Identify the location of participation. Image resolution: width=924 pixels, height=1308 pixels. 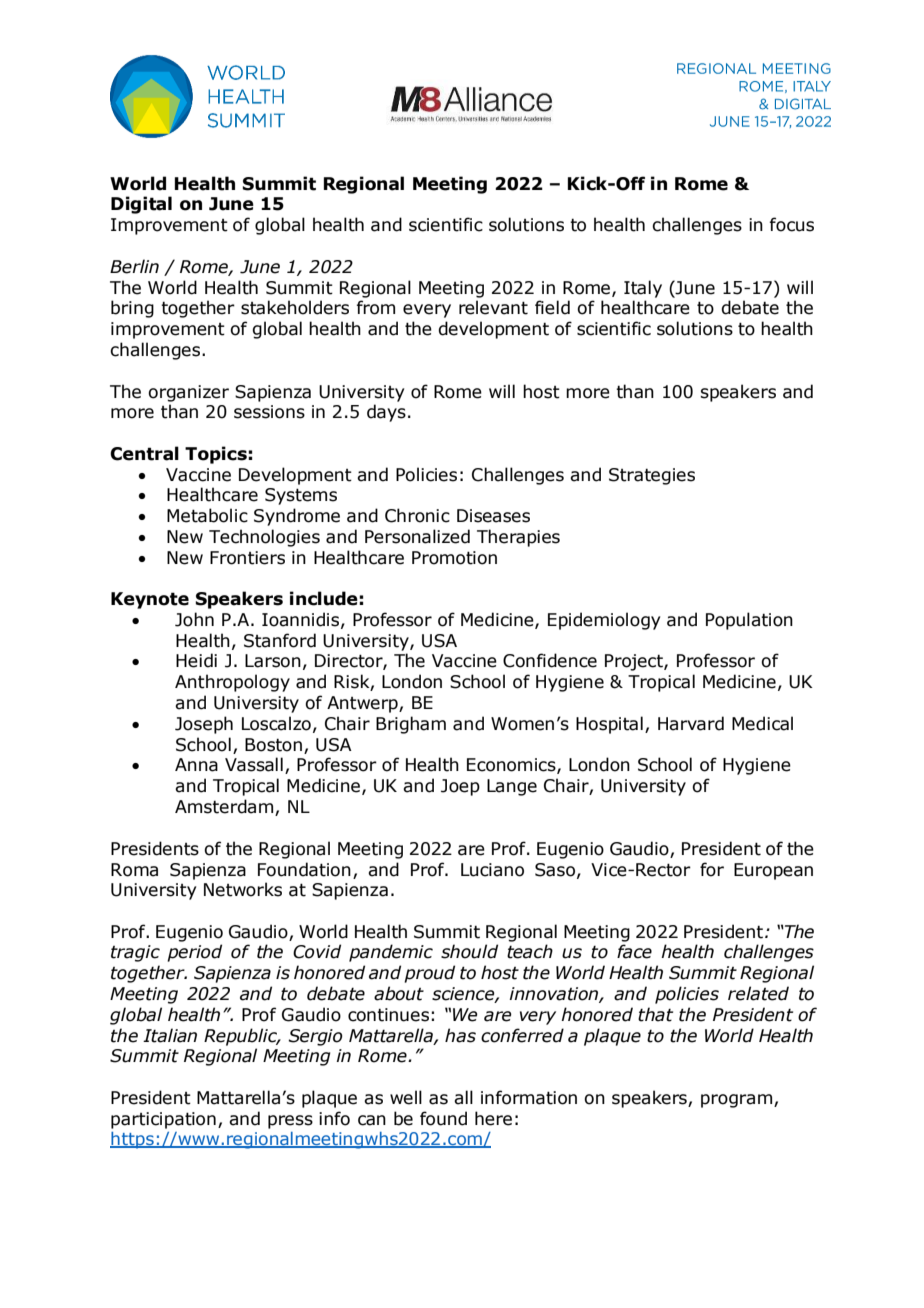
(163, 1120).
